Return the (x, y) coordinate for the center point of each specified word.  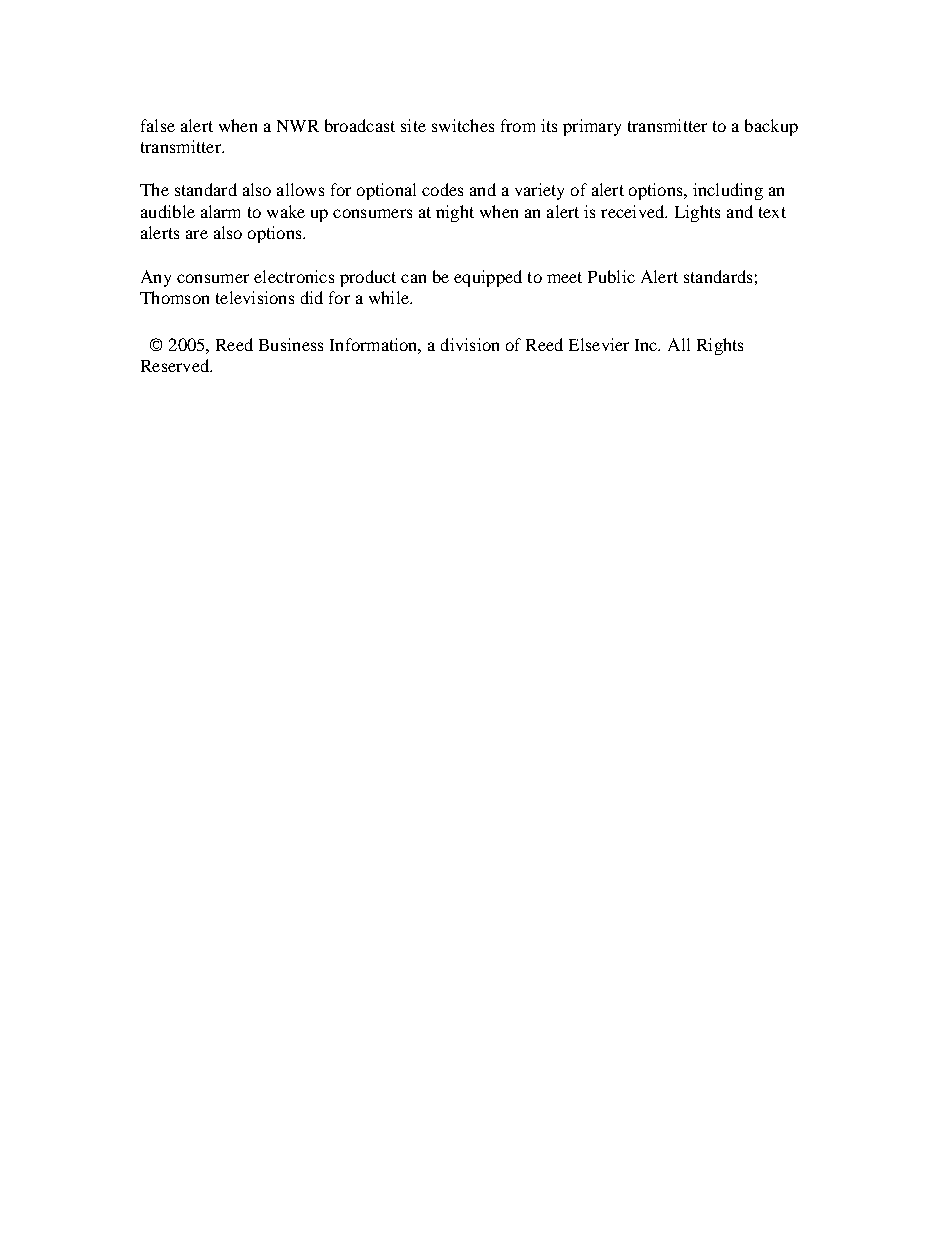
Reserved (176, 365)
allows (300, 189)
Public (611, 276)
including (728, 191)
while (390, 297)
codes (442, 189)
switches (463, 125)
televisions (255, 297)
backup (771, 127)
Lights (697, 213)
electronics (294, 276)
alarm (220, 211)
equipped (488, 278)
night (455, 213)
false (158, 125)
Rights (720, 346)
